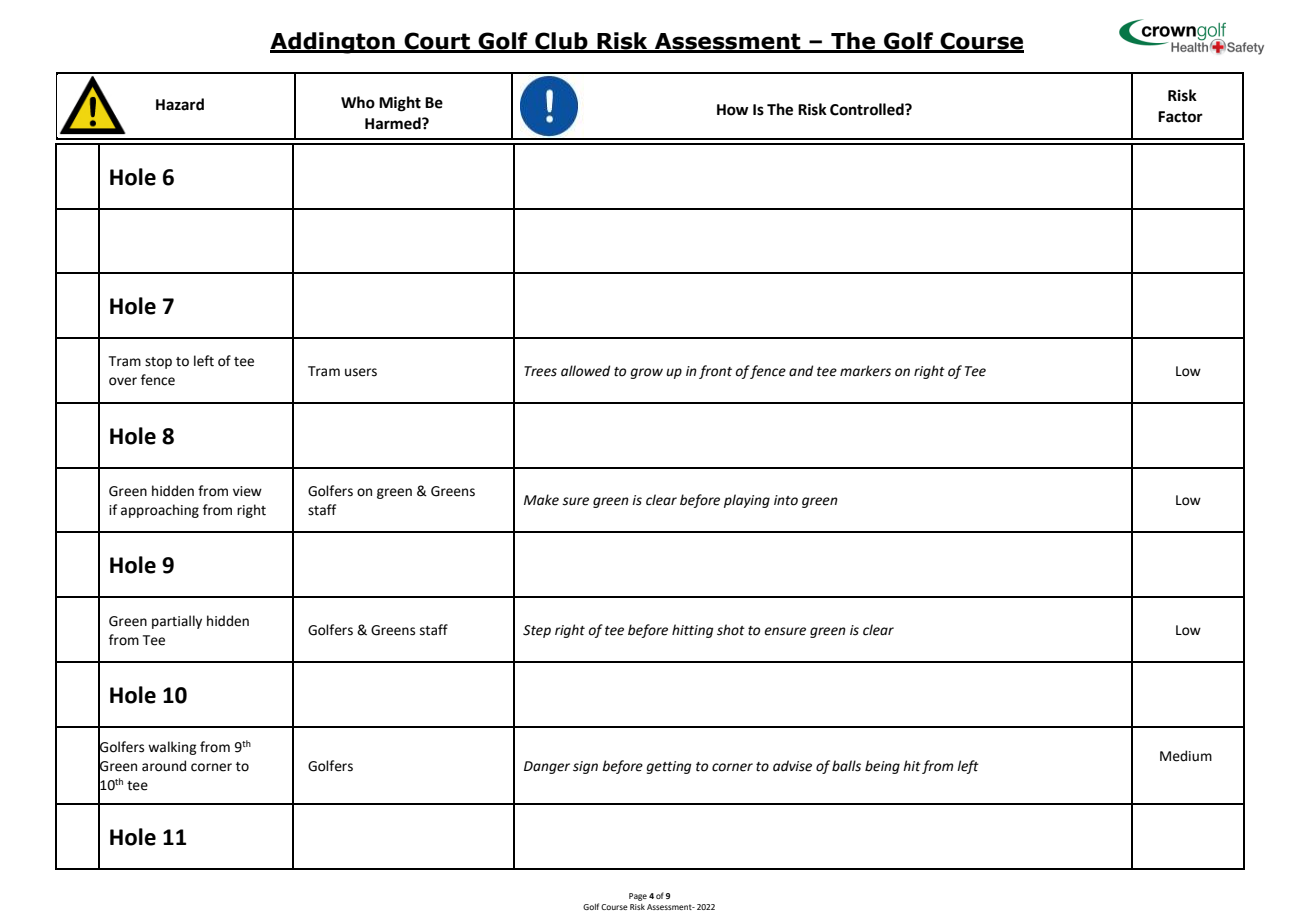 This screenshot has width=1307, height=924. Describe the element at coordinates (561, 42) in the screenshot. I see `Club` at that location.
